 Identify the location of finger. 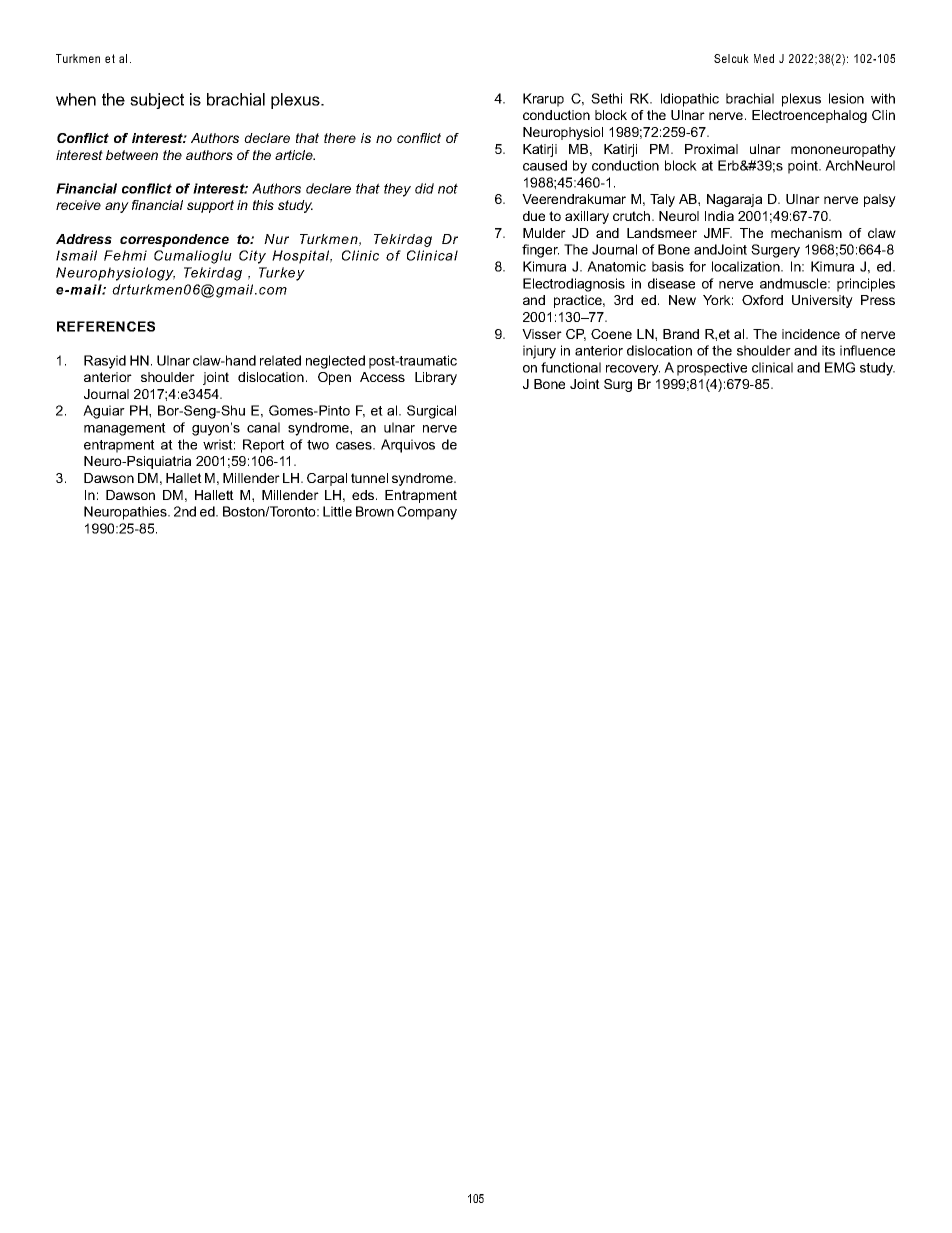
(540, 251).
